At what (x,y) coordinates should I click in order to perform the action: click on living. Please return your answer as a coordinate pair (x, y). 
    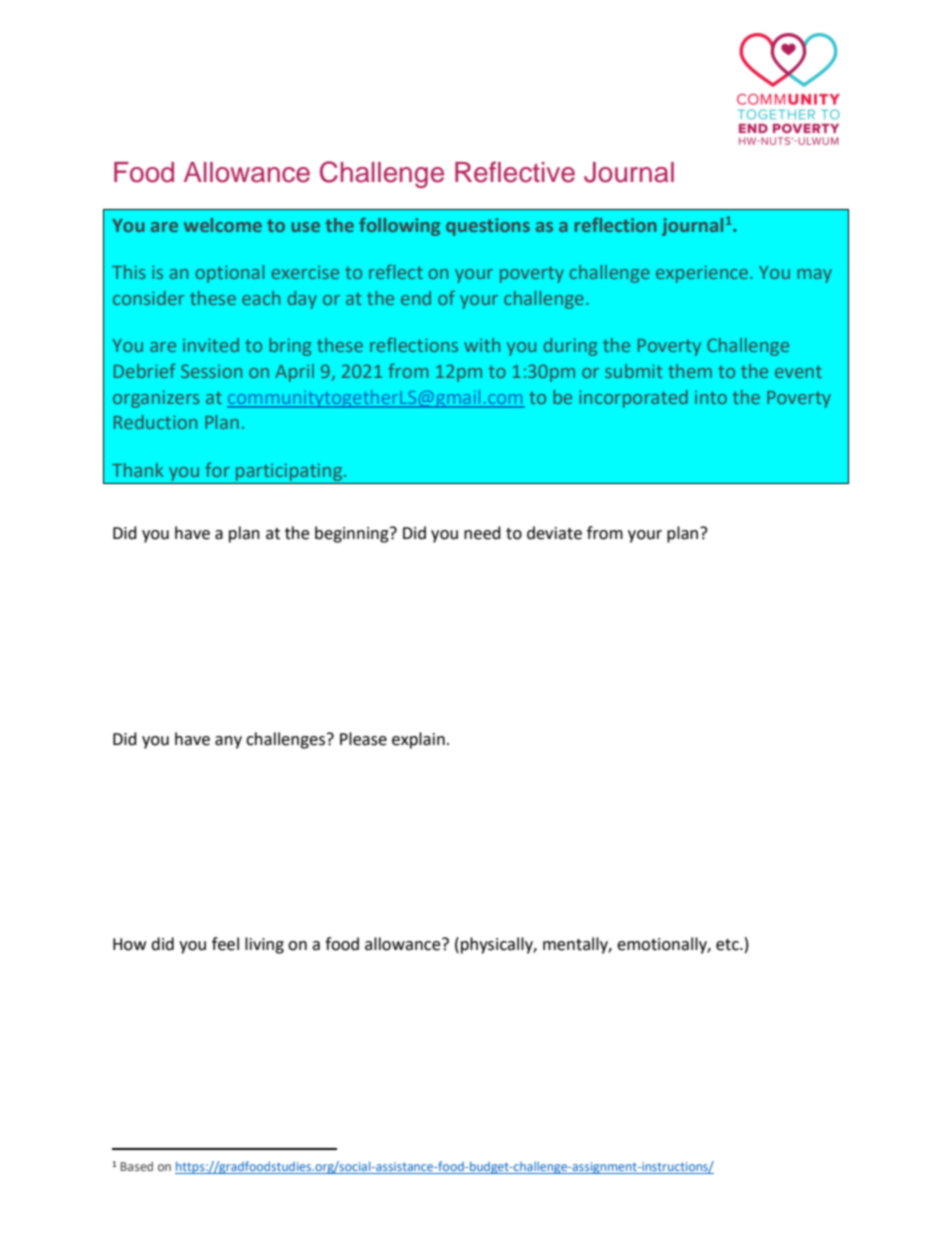
    Looking at the image, I should click on (264, 945).
